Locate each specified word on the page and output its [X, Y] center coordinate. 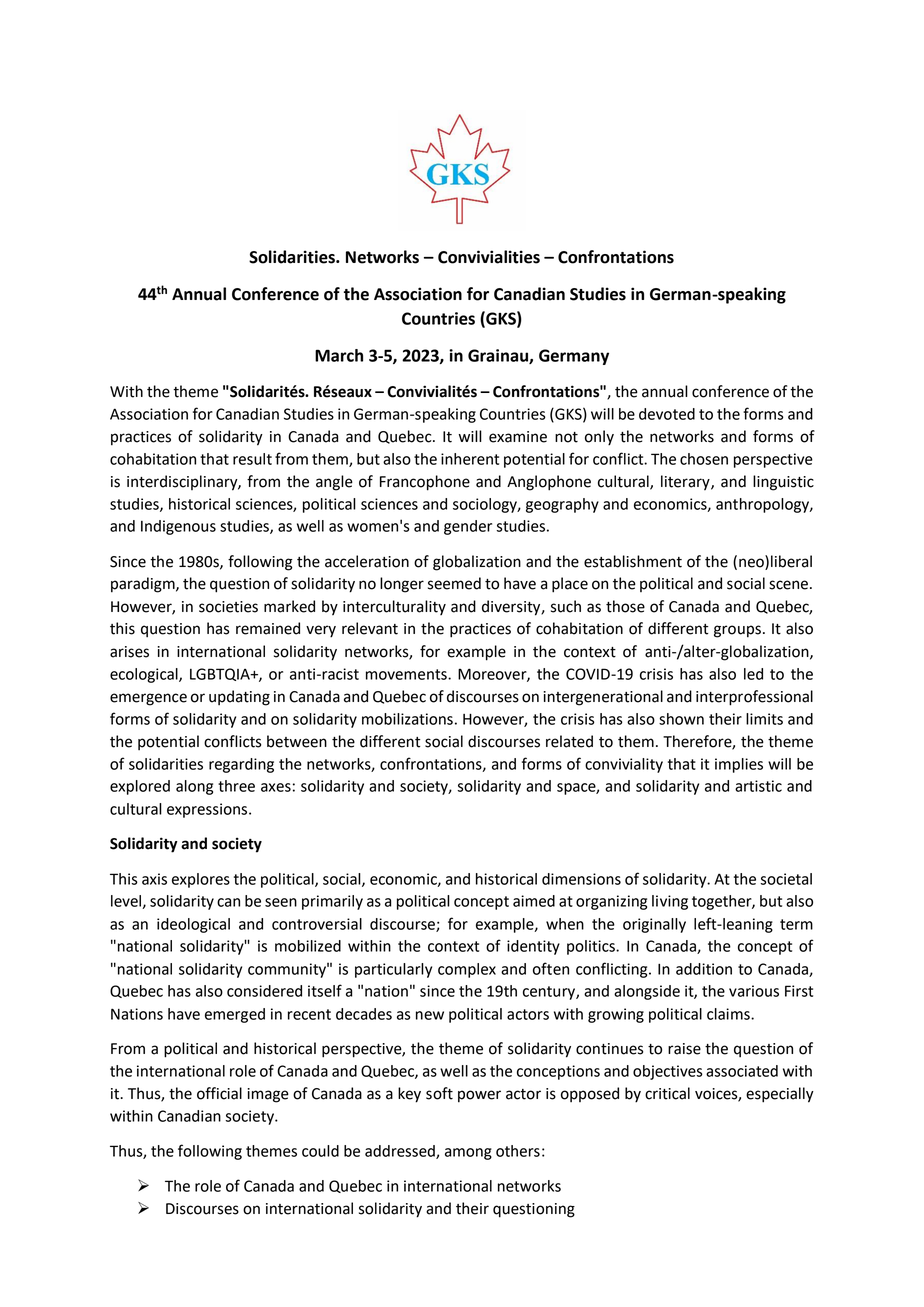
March [339, 355]
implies [739, 765]
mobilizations [407, 719]
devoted [667, 414]
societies [228, 607]
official [219, 1093]
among [468, 1154]
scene [788, 585]
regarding [241, 765]
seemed [454, 583]
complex [467, 970]
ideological [193, 925]
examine [518, 437]
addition [704, 969]
